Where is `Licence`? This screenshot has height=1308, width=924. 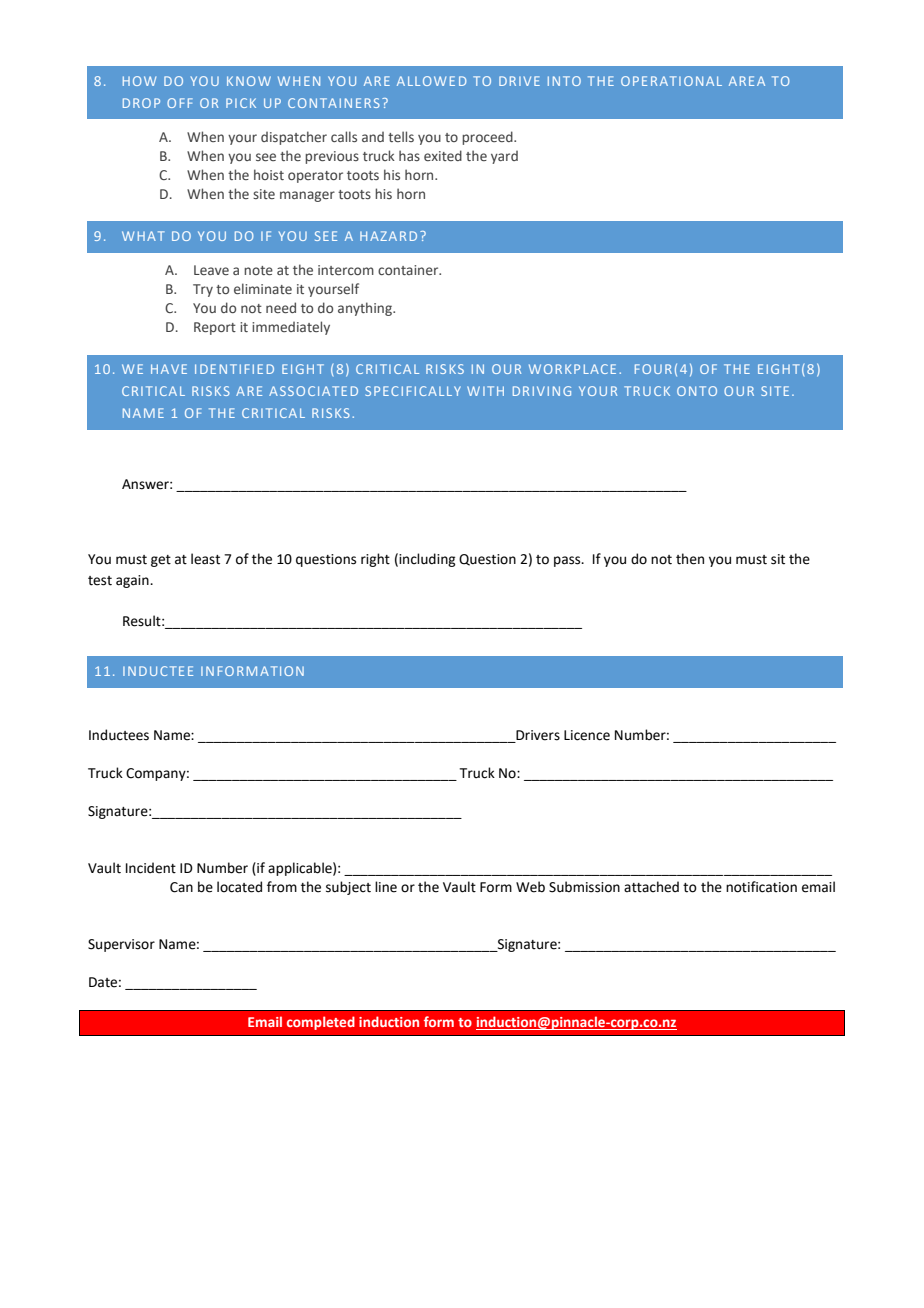
Licence is located at coordinates (587, 735).
